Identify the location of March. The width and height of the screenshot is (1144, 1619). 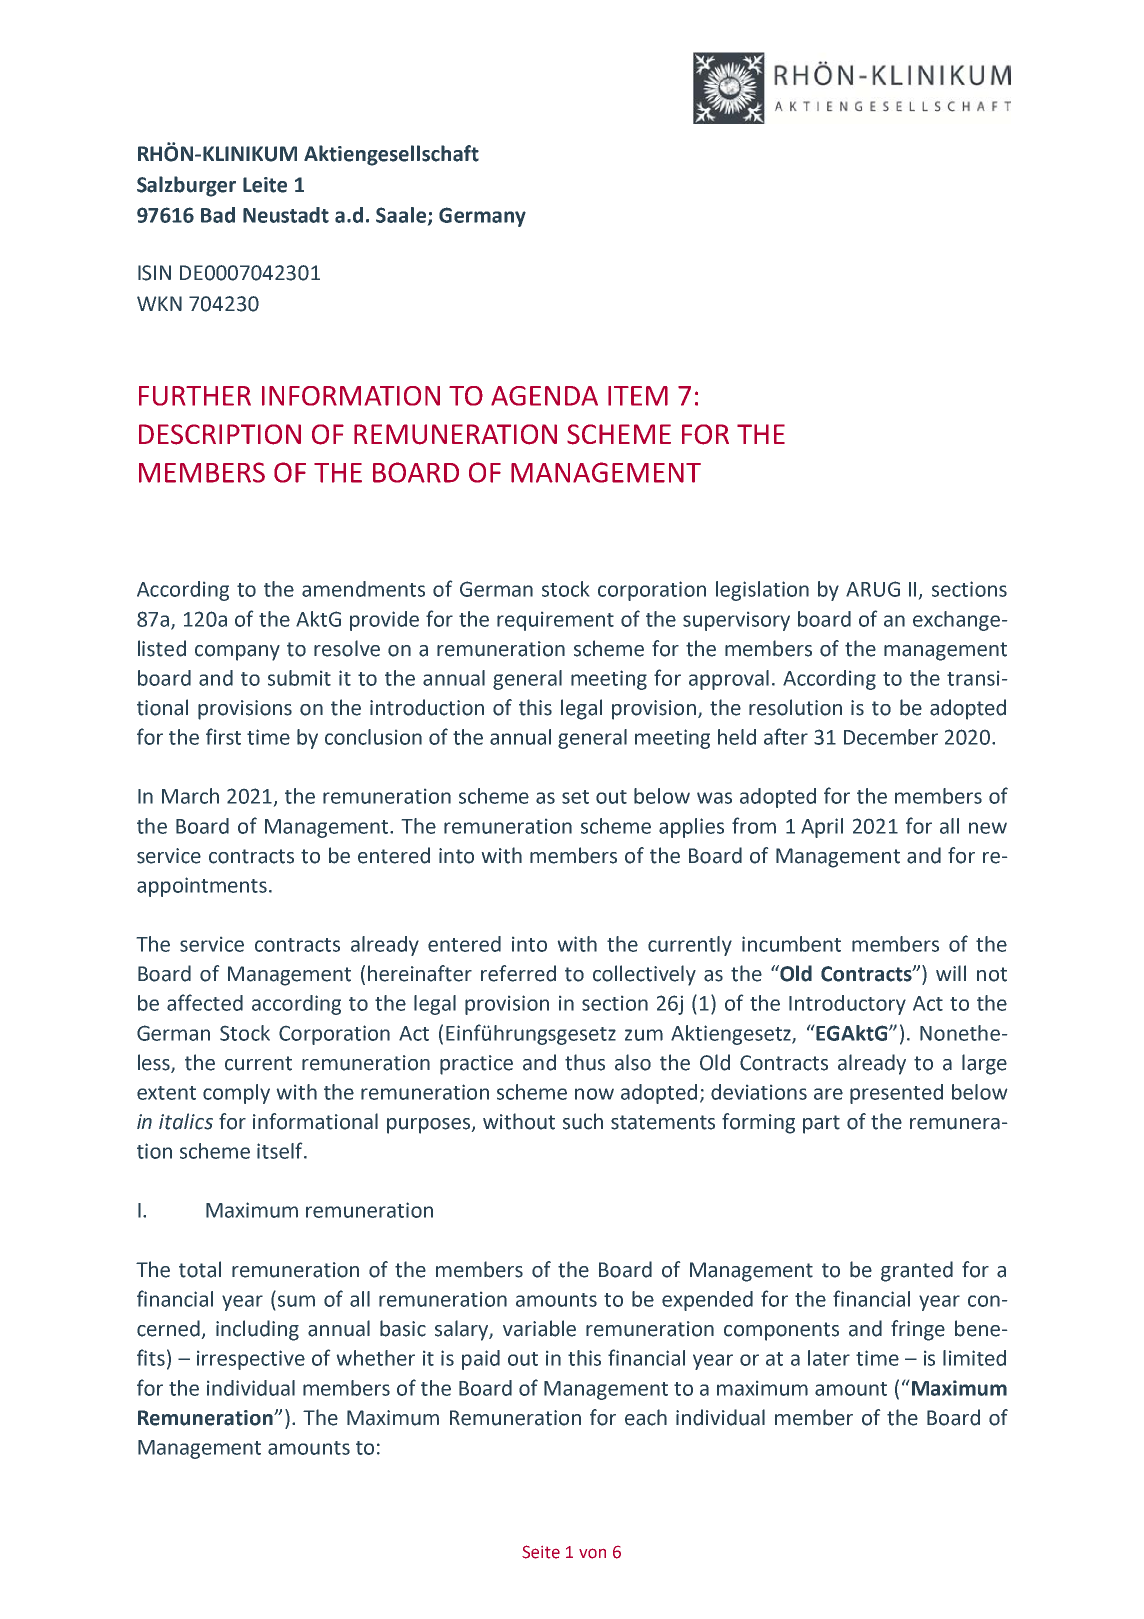
(190, 796).
